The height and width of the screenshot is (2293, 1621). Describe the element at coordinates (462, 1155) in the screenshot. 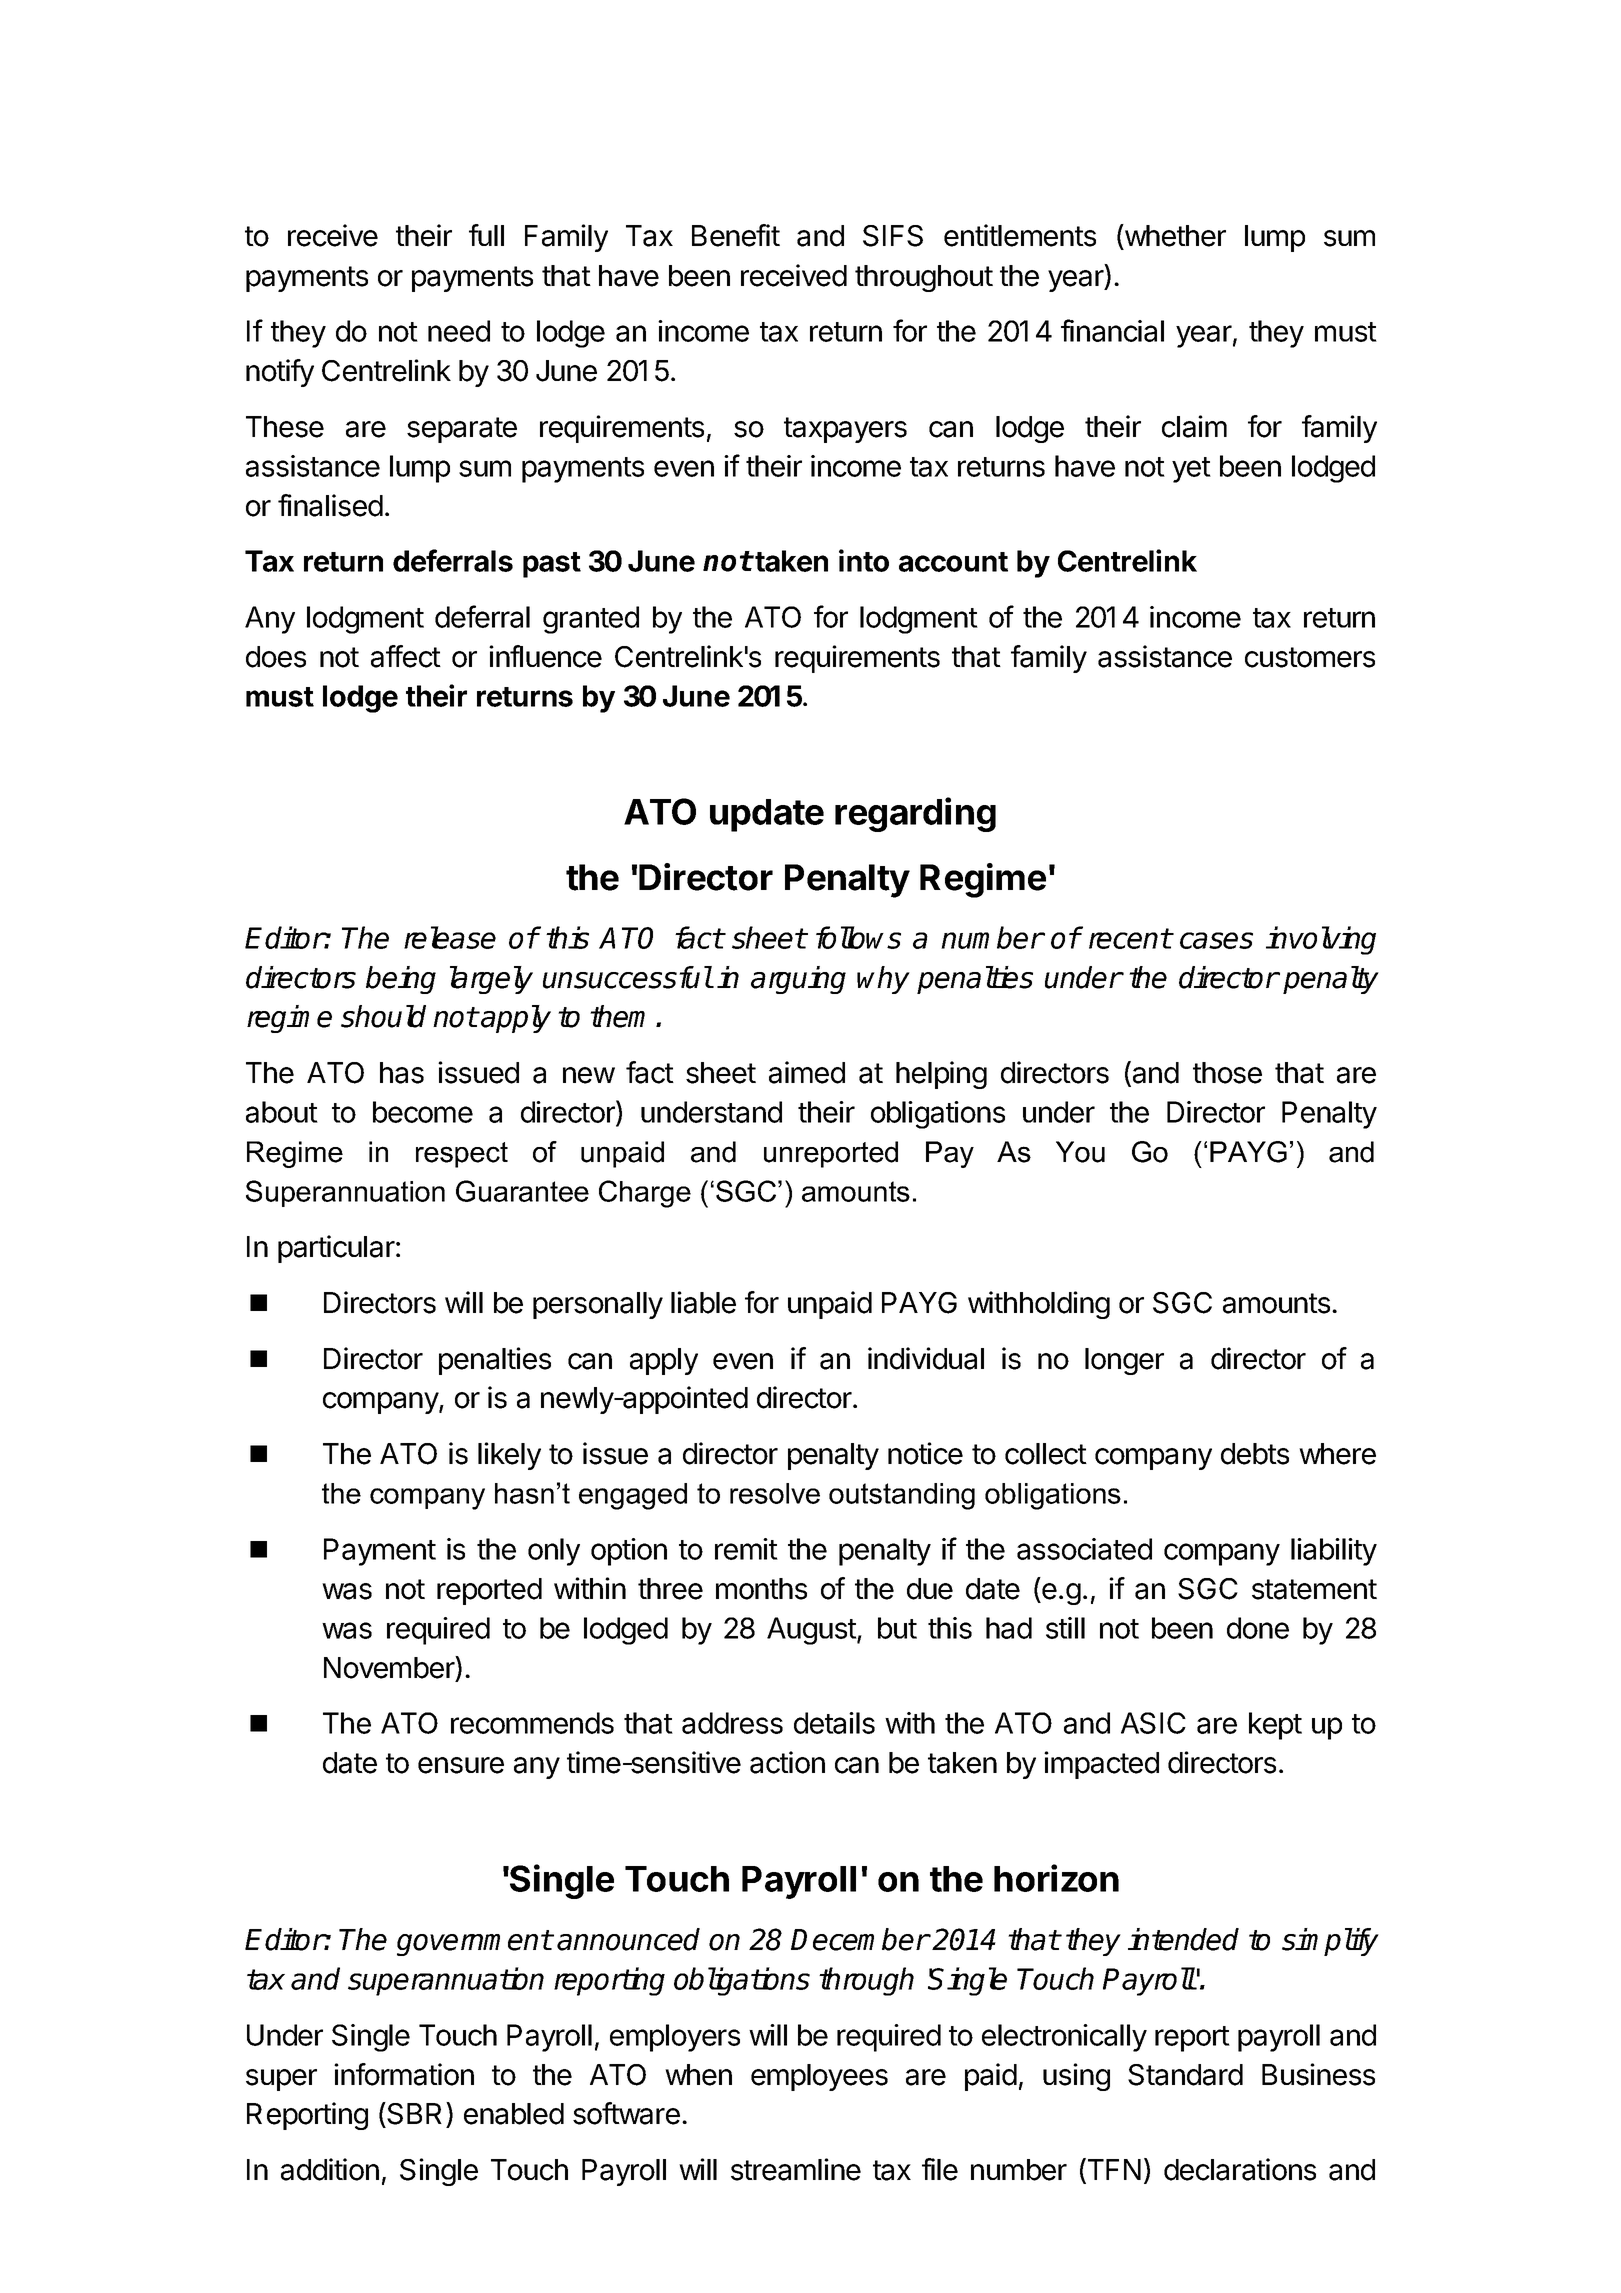

I see `respect` at that location.
